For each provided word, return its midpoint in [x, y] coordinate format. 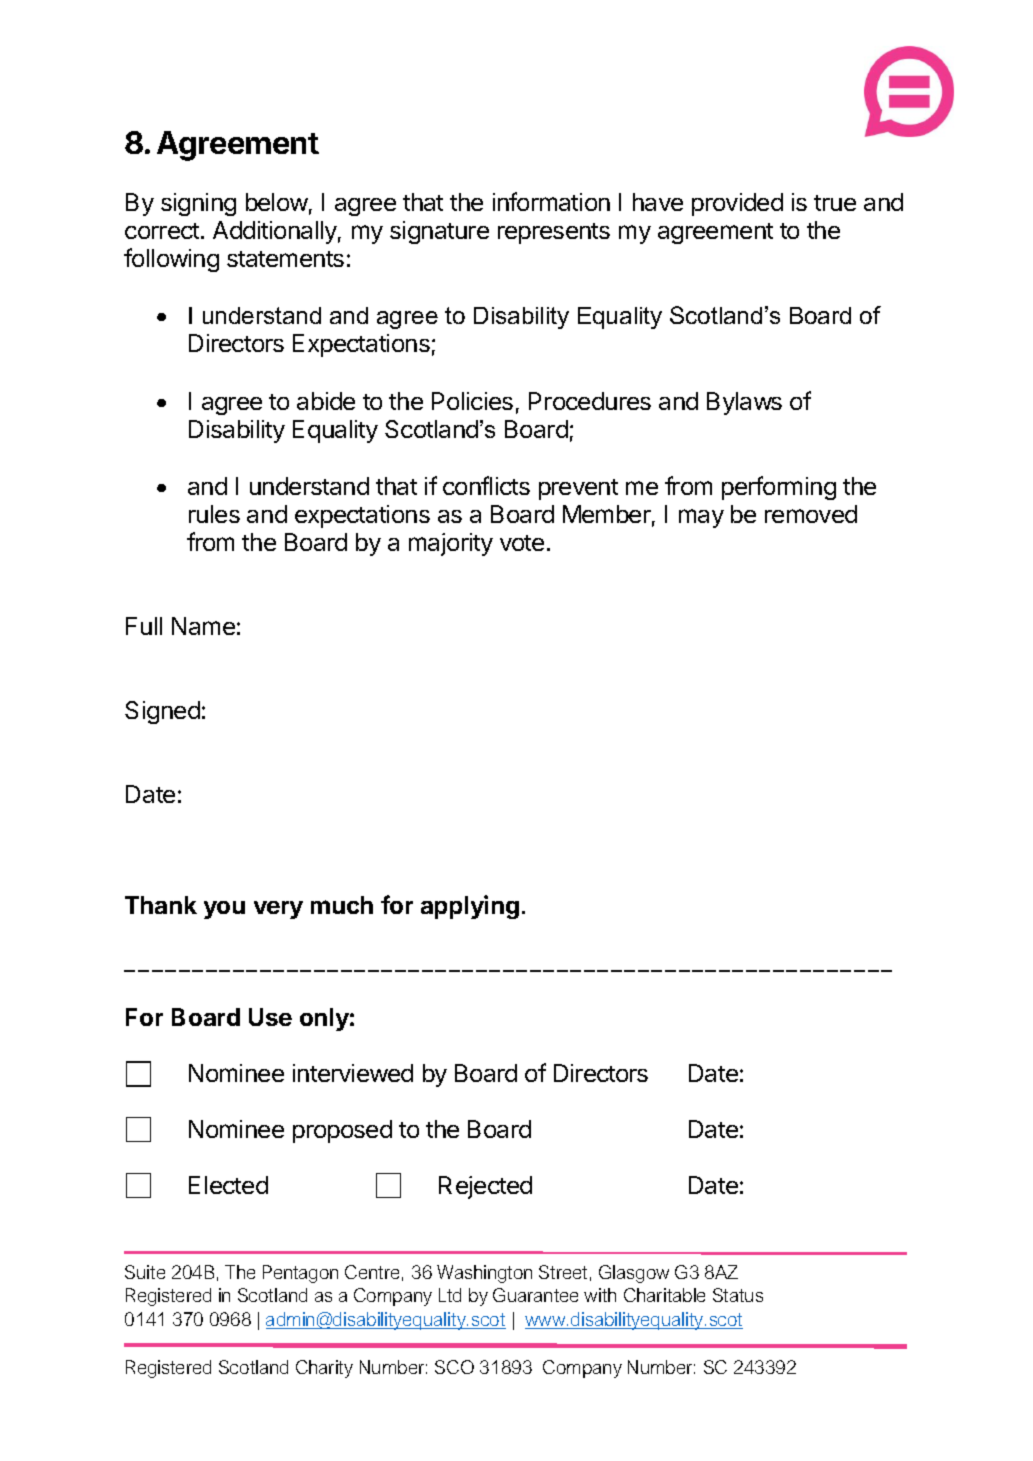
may [701, 518]
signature [439, 232]
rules [214, 514]
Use [270, 1017]
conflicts [486, 485]
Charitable [664, 1295]
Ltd [450, 1295]
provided [737, 204]
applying [470, 907]
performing [779, 488]
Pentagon [300, 1274]
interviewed [353, 1073]
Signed [162, 712]
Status [738, 1295]
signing [198, 204]
